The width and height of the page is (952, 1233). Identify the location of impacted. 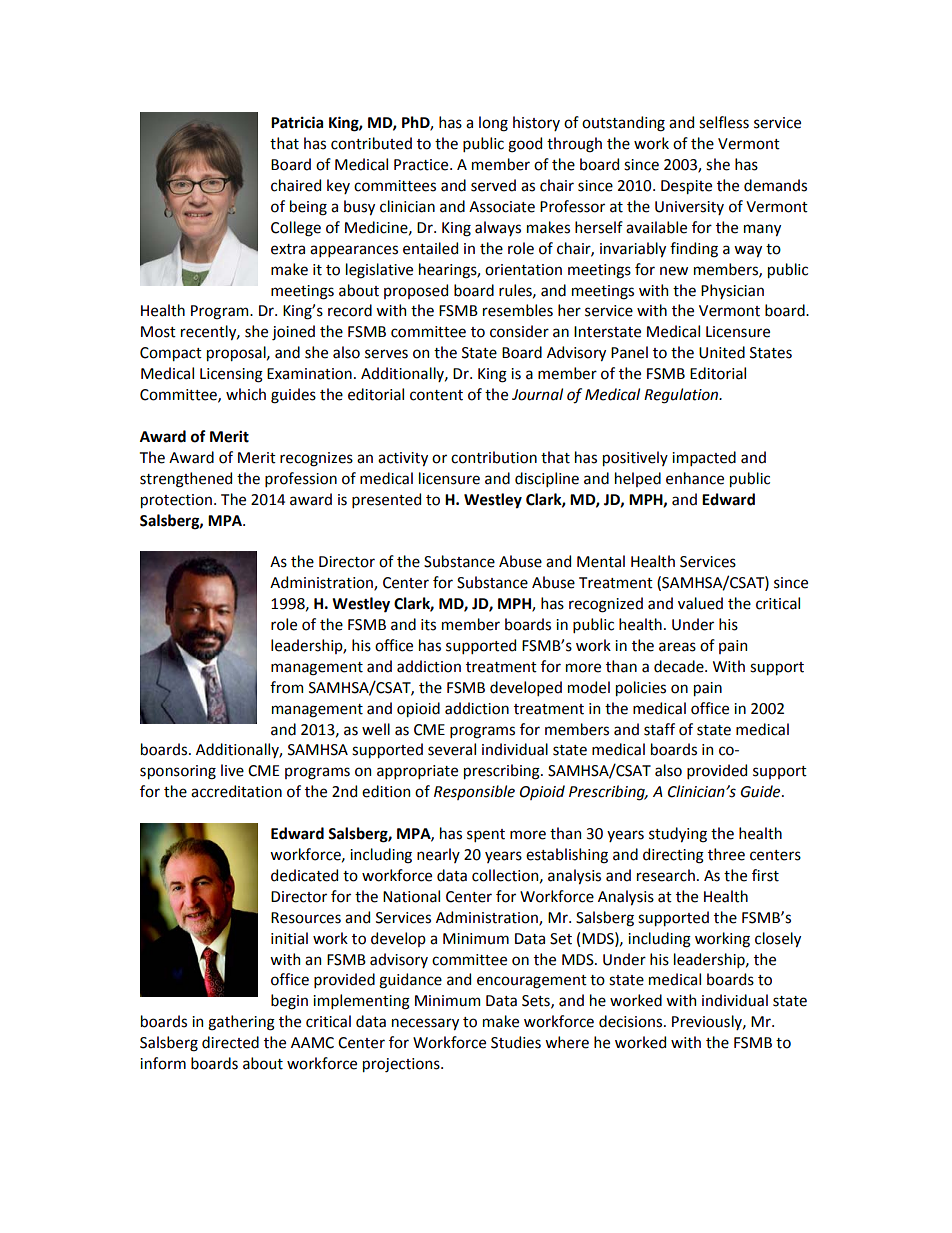
(704, 458).
